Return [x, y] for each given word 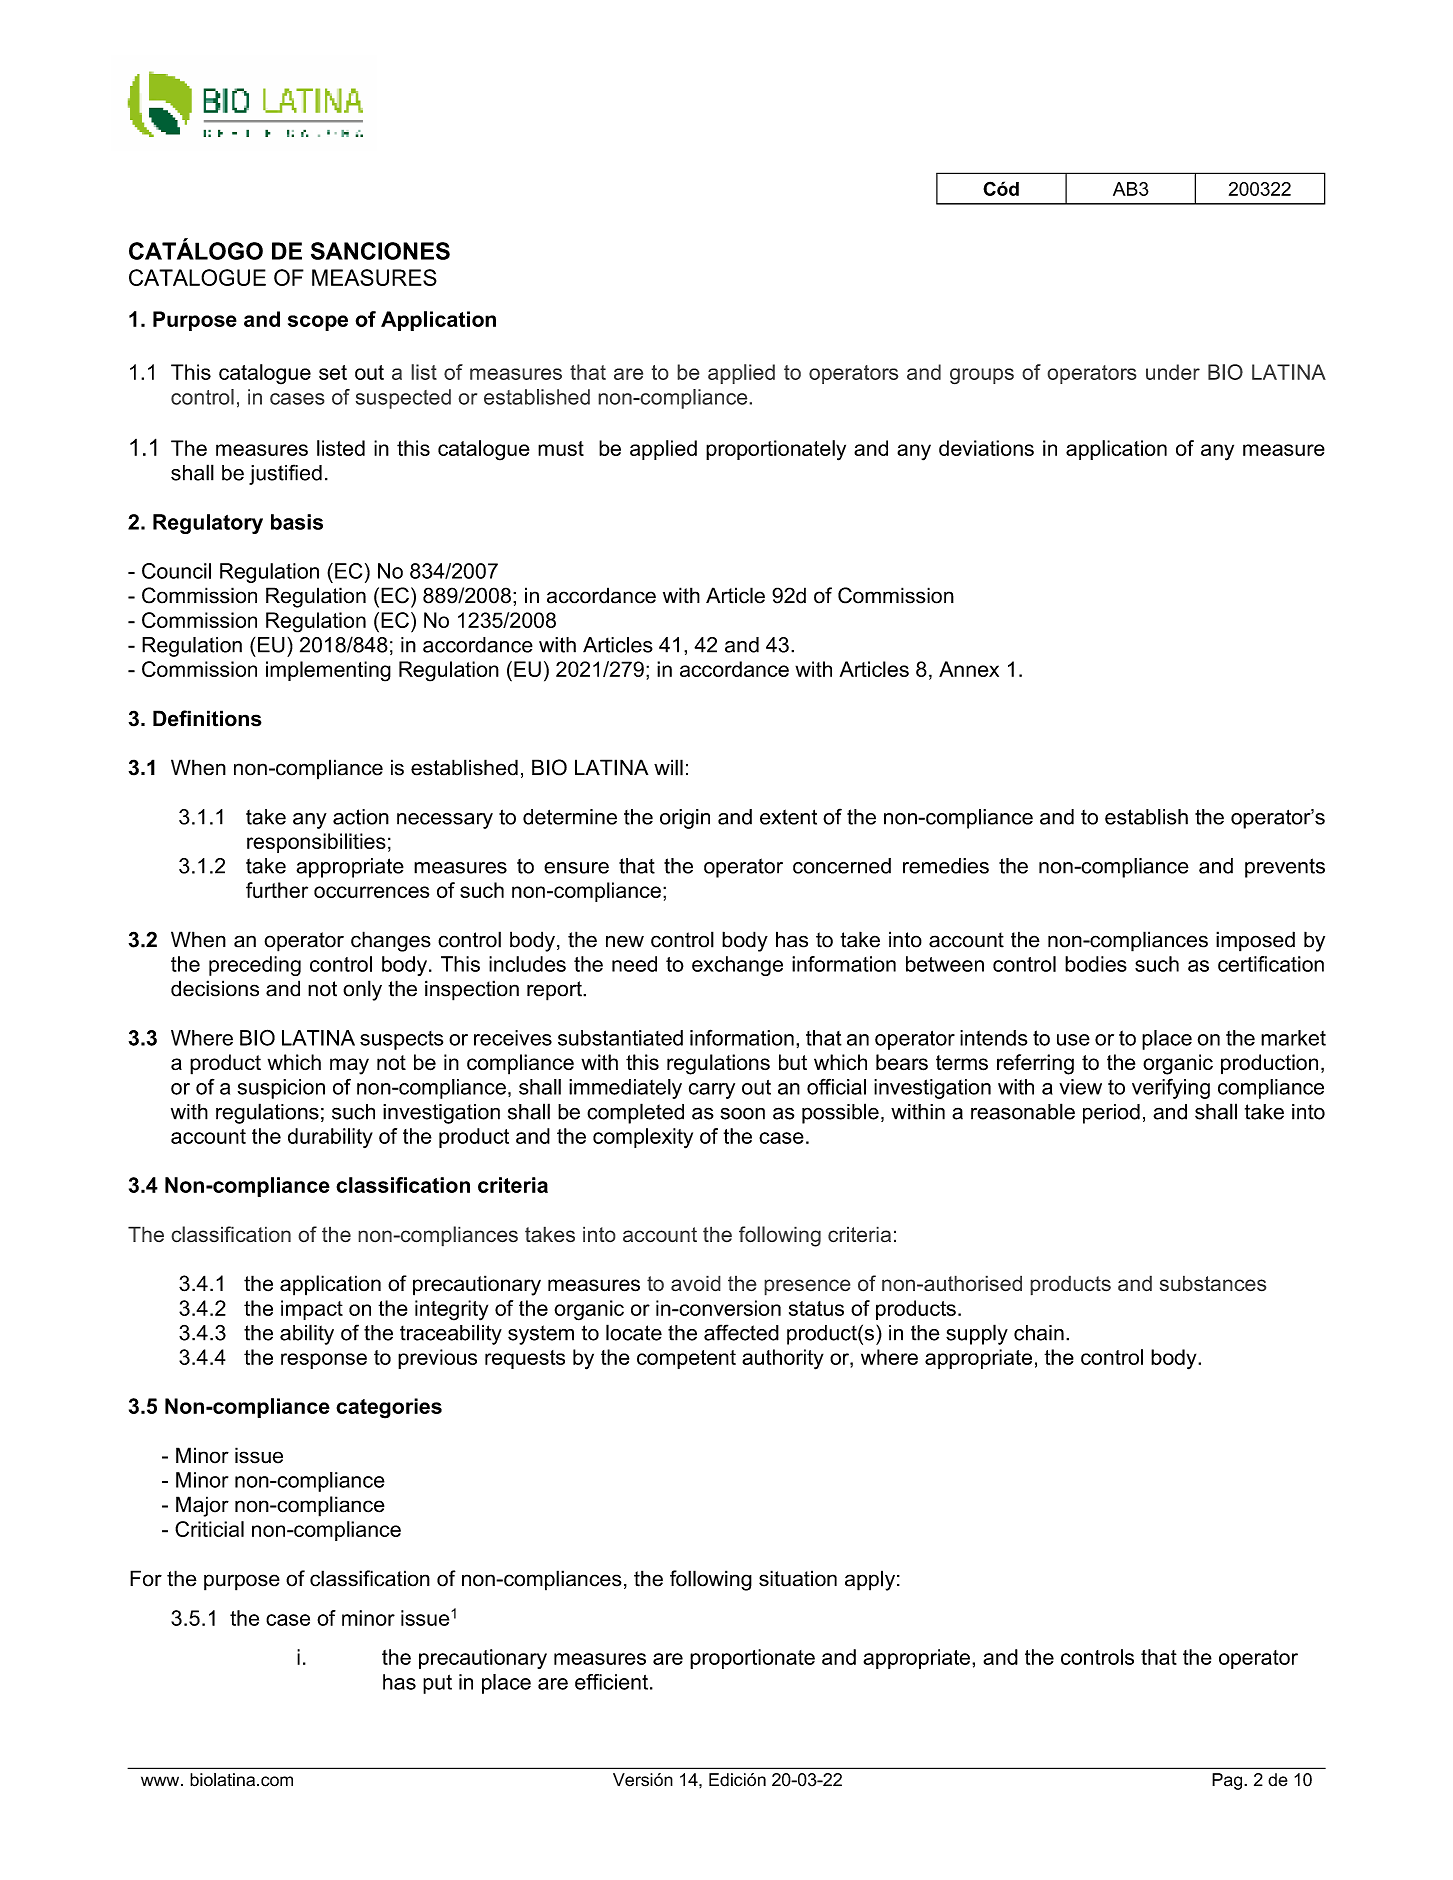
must [561, 448]
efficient [611, 1682]
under [1173, 372]
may [349, 1066]
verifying [1171, 1088]
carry [712, 1091]
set [333, 372]
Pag [1228, 1781]
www [161, 1781]
